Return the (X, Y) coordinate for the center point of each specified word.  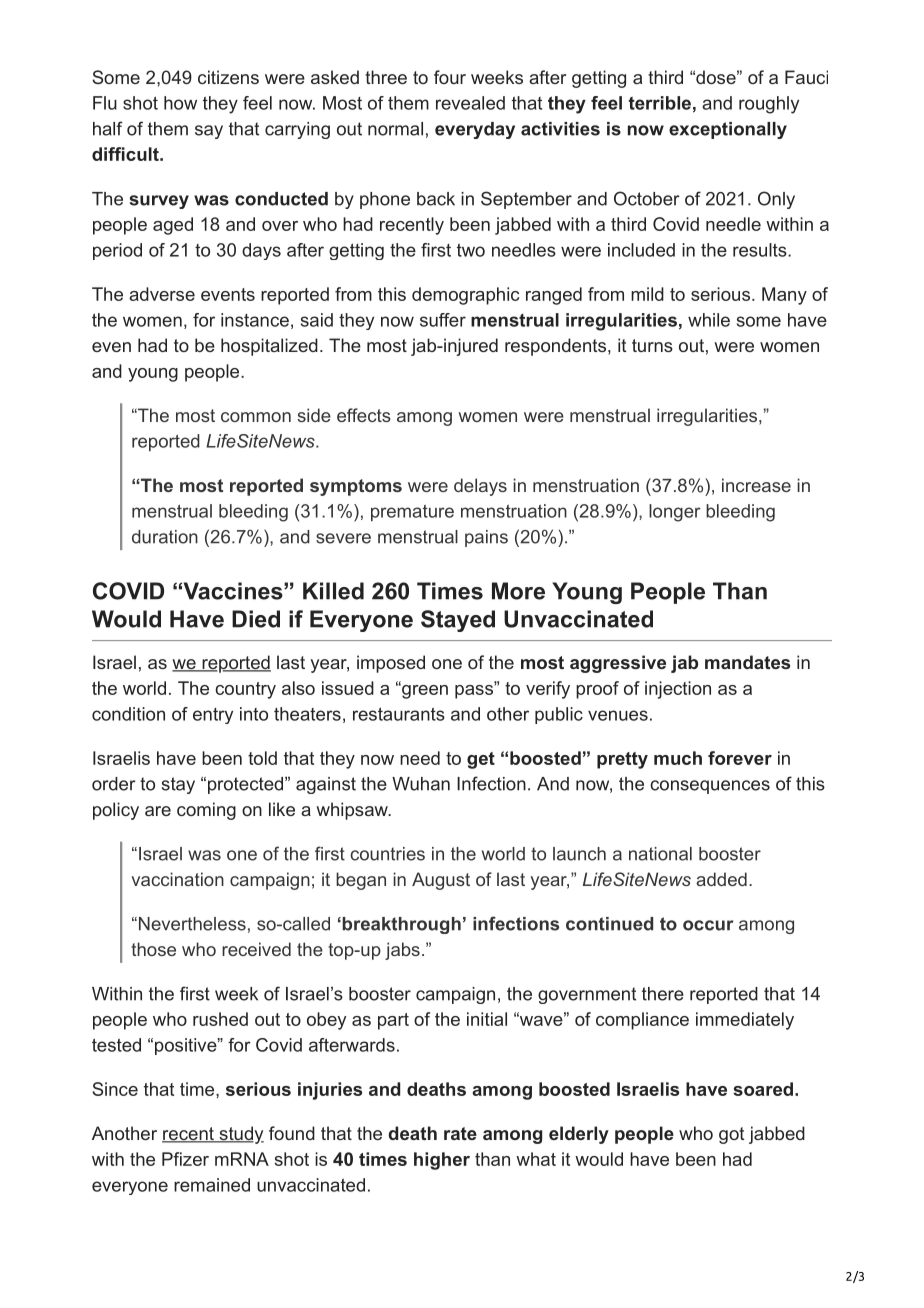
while (709, 320)
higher (442, 1161)
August (441, 881)
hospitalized (269, 347)
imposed (391, 664)
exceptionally (728, 130)
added (721, 879)
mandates (747, 662)
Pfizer (185, 1159)
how (180, 103)
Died (256, 619)
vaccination (177, 879)
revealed (470, 103)
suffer (443, 320)
